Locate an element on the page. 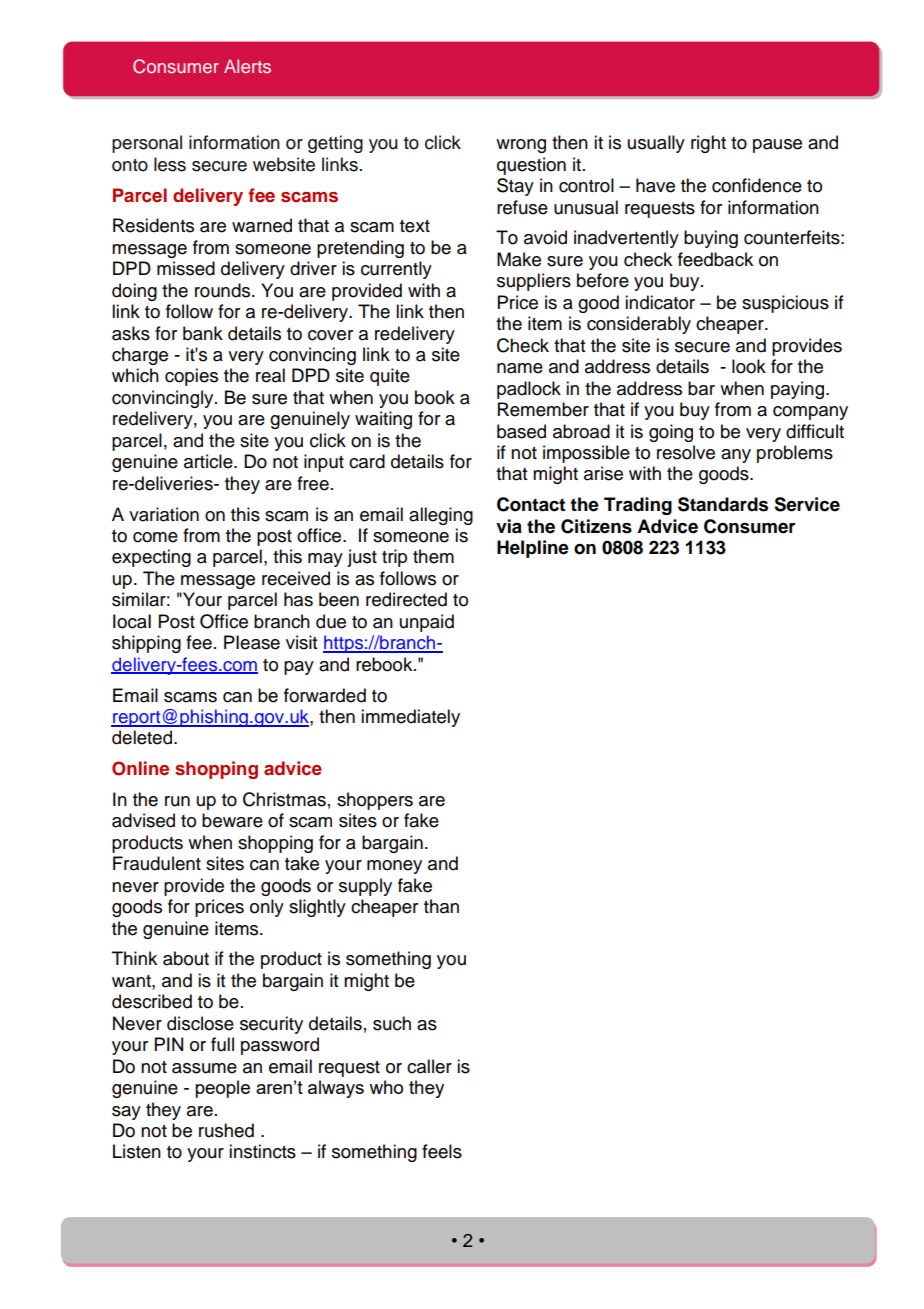 This page has width=924, height=1309. resolve is located at coordinates (686, 452).
